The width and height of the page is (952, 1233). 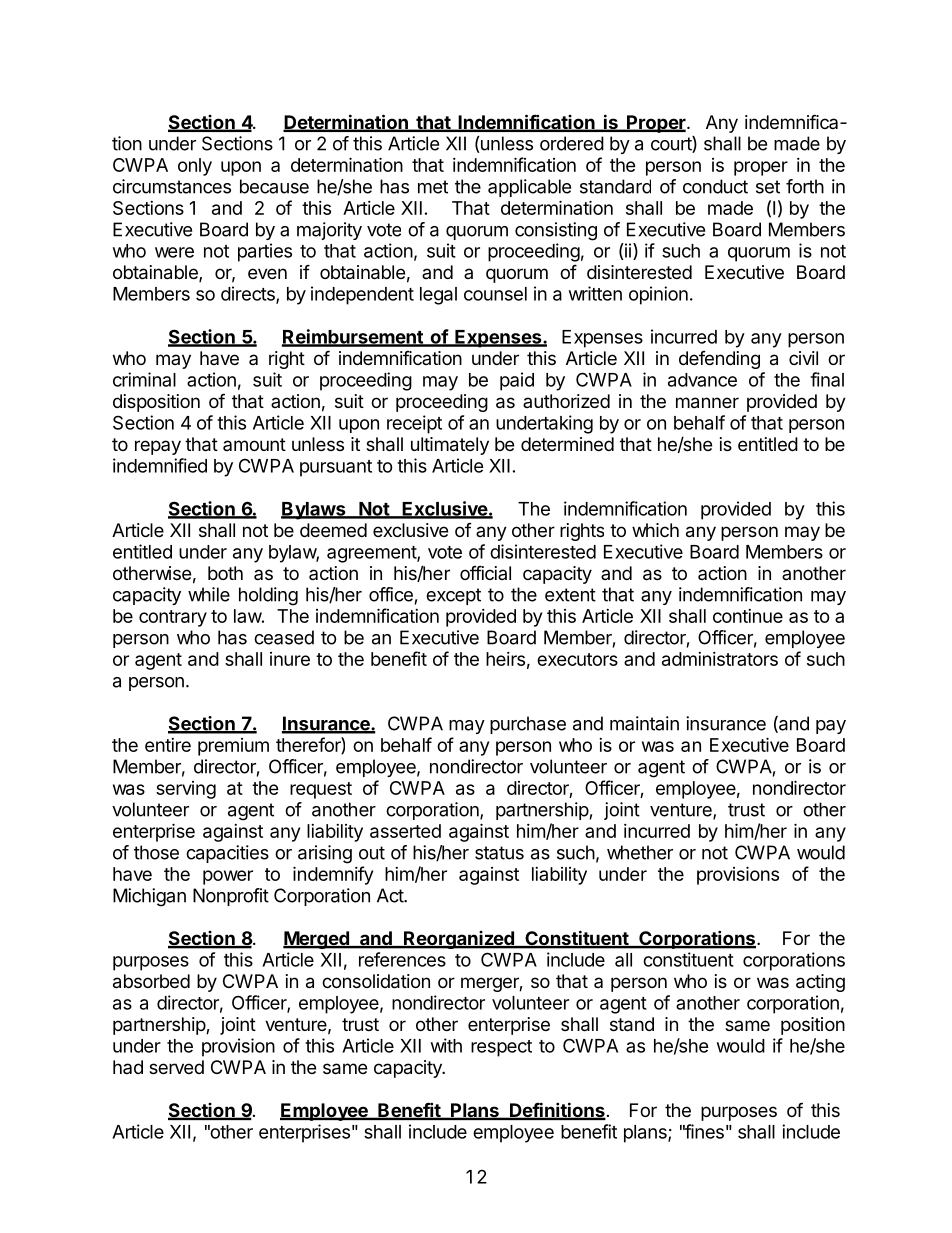 I want to click on met, so click(x=433, y=187).
